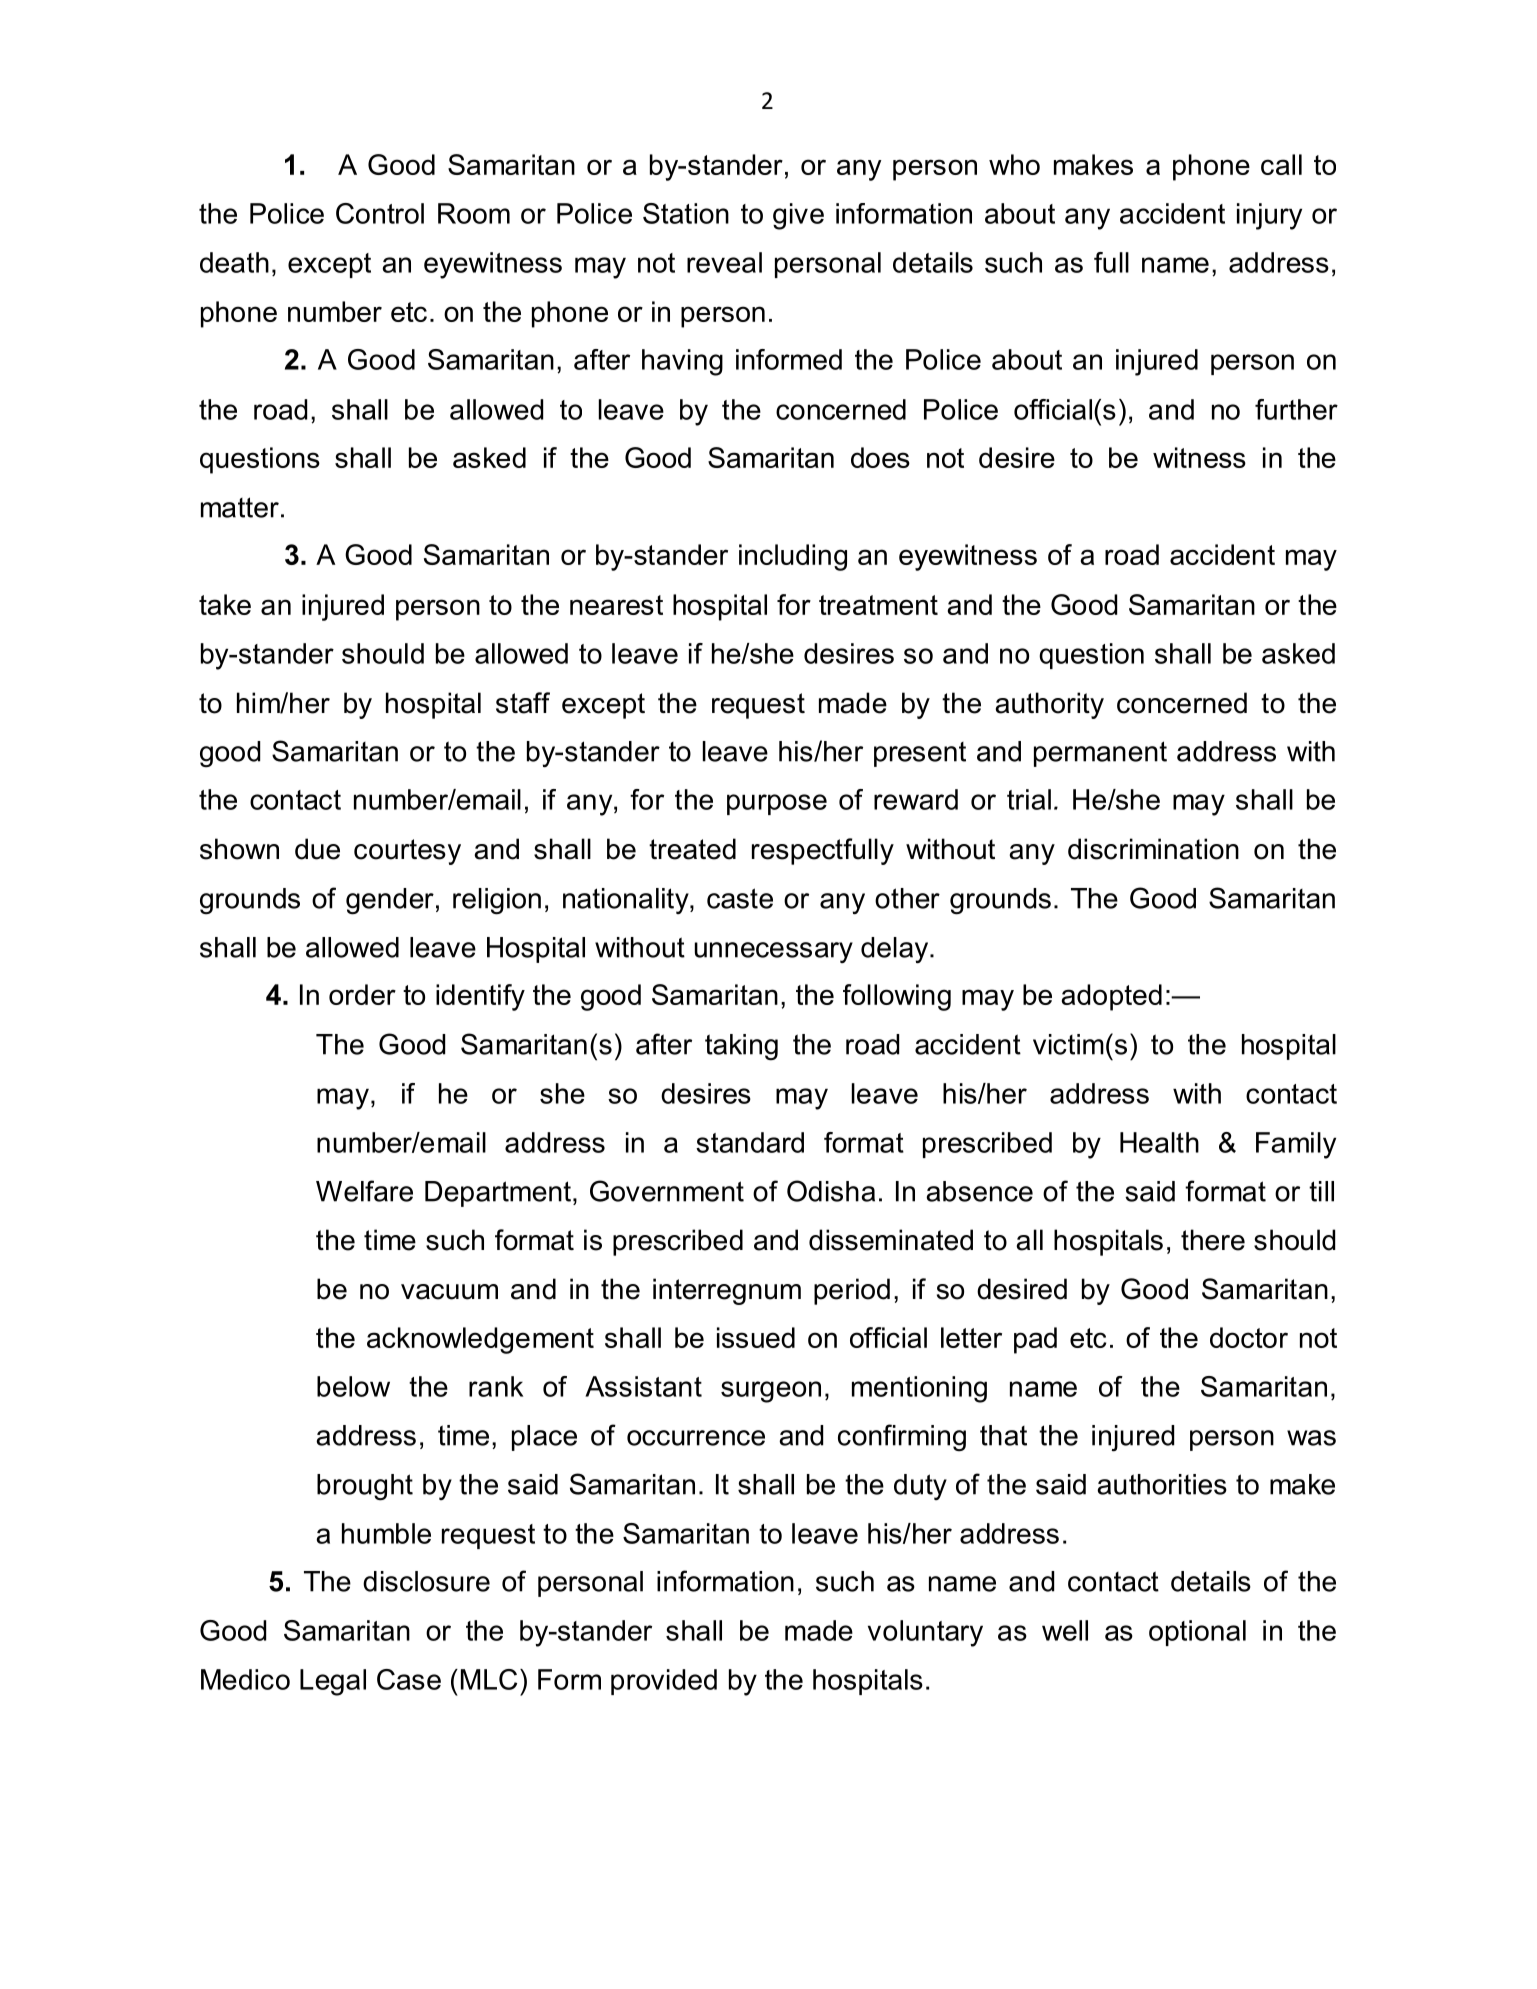 Image resolution: width=1537 pixels, height=1989 pixels. I want to click on staff, so click(523, 703).
